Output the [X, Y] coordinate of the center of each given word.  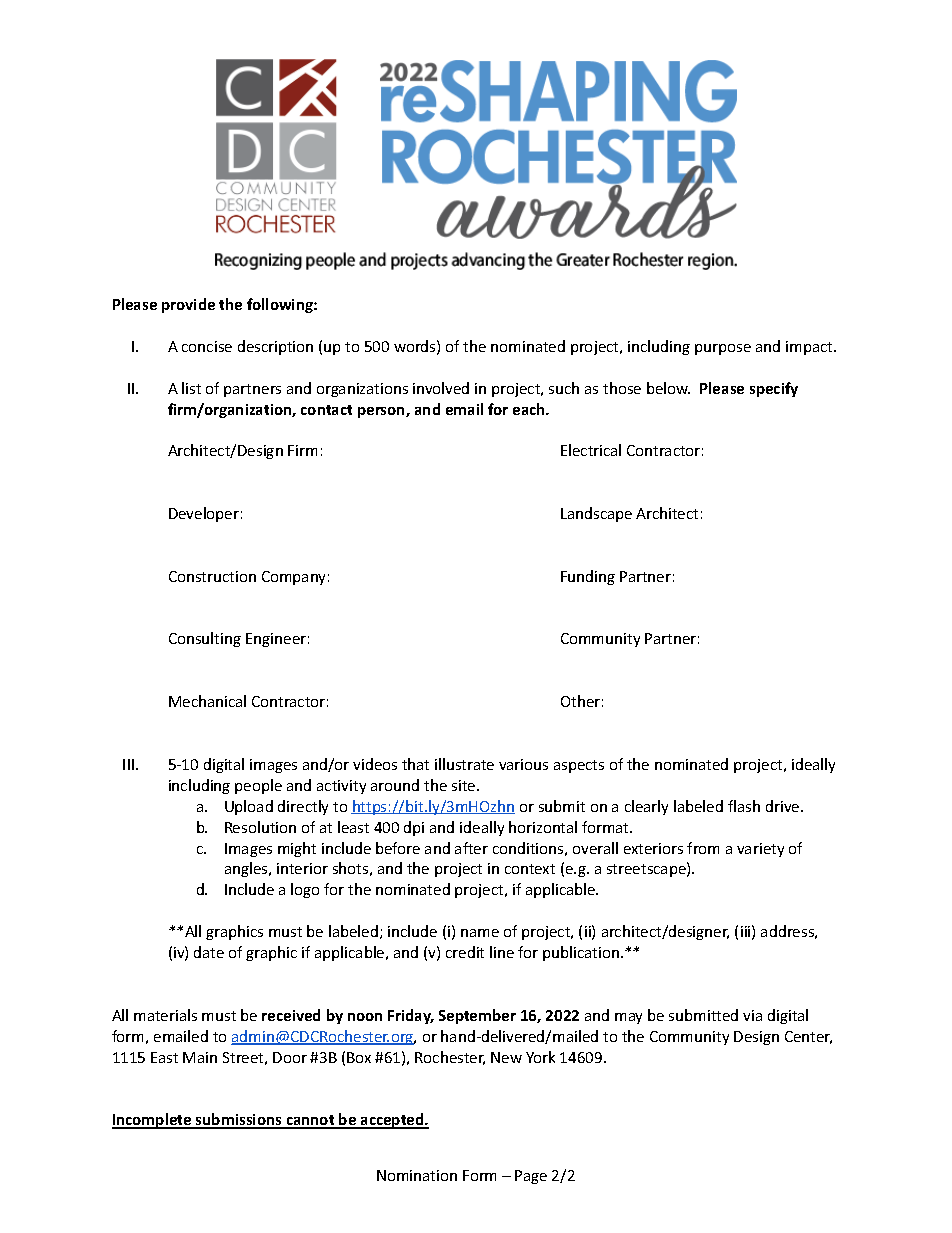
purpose [723, 349]
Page [531, 1177]
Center [808, 1037]
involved [441, 388]
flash [744, 806]
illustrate [464, 764]
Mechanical [207, 701]
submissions [239, 1120]
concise [207, 346]
